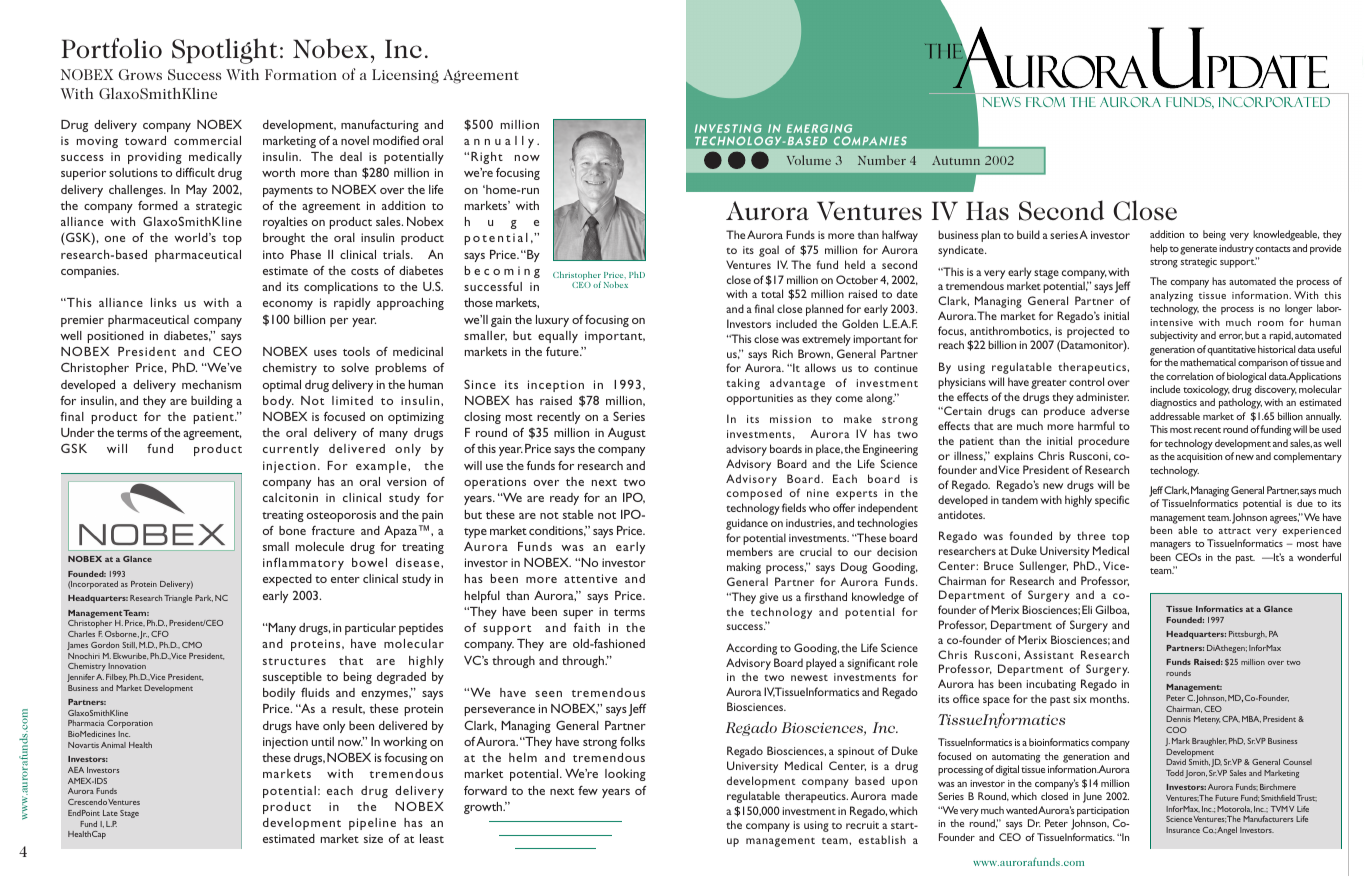 This document has height=887, width=1372. I want to click on August, so click(627, 434).
